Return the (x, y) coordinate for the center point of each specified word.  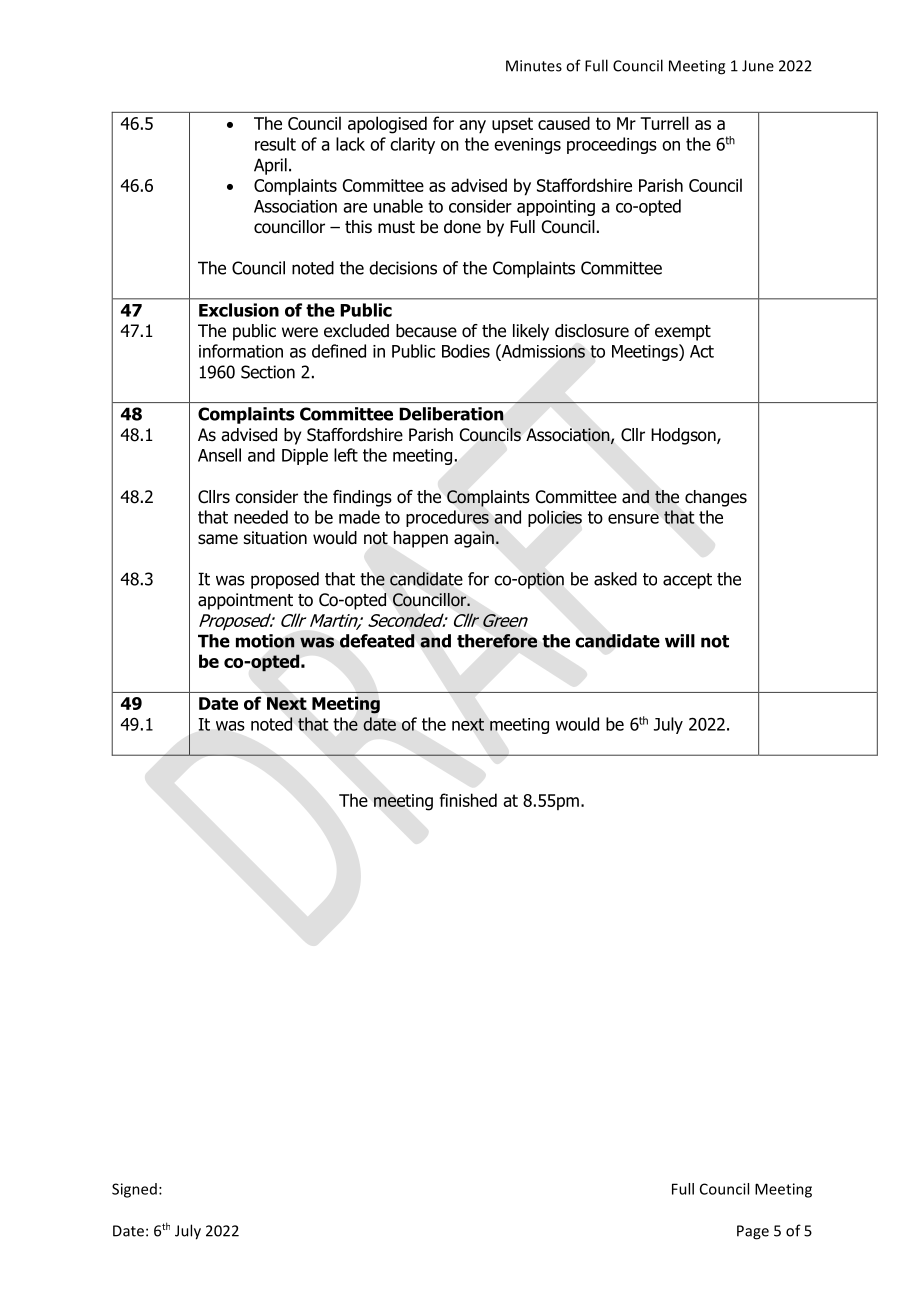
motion (265, 641)
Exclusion (239, 310)
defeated (377, 641)
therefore (497, 641)
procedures (447, 518)
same (218, 539)
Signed (134, 1190)
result (275, 144)
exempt (683, 333)
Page (753, 1232)
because (426, 331)
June (758, 66)
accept (687, 581)
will (680, 641)
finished (468, 800)
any (472, 127)
